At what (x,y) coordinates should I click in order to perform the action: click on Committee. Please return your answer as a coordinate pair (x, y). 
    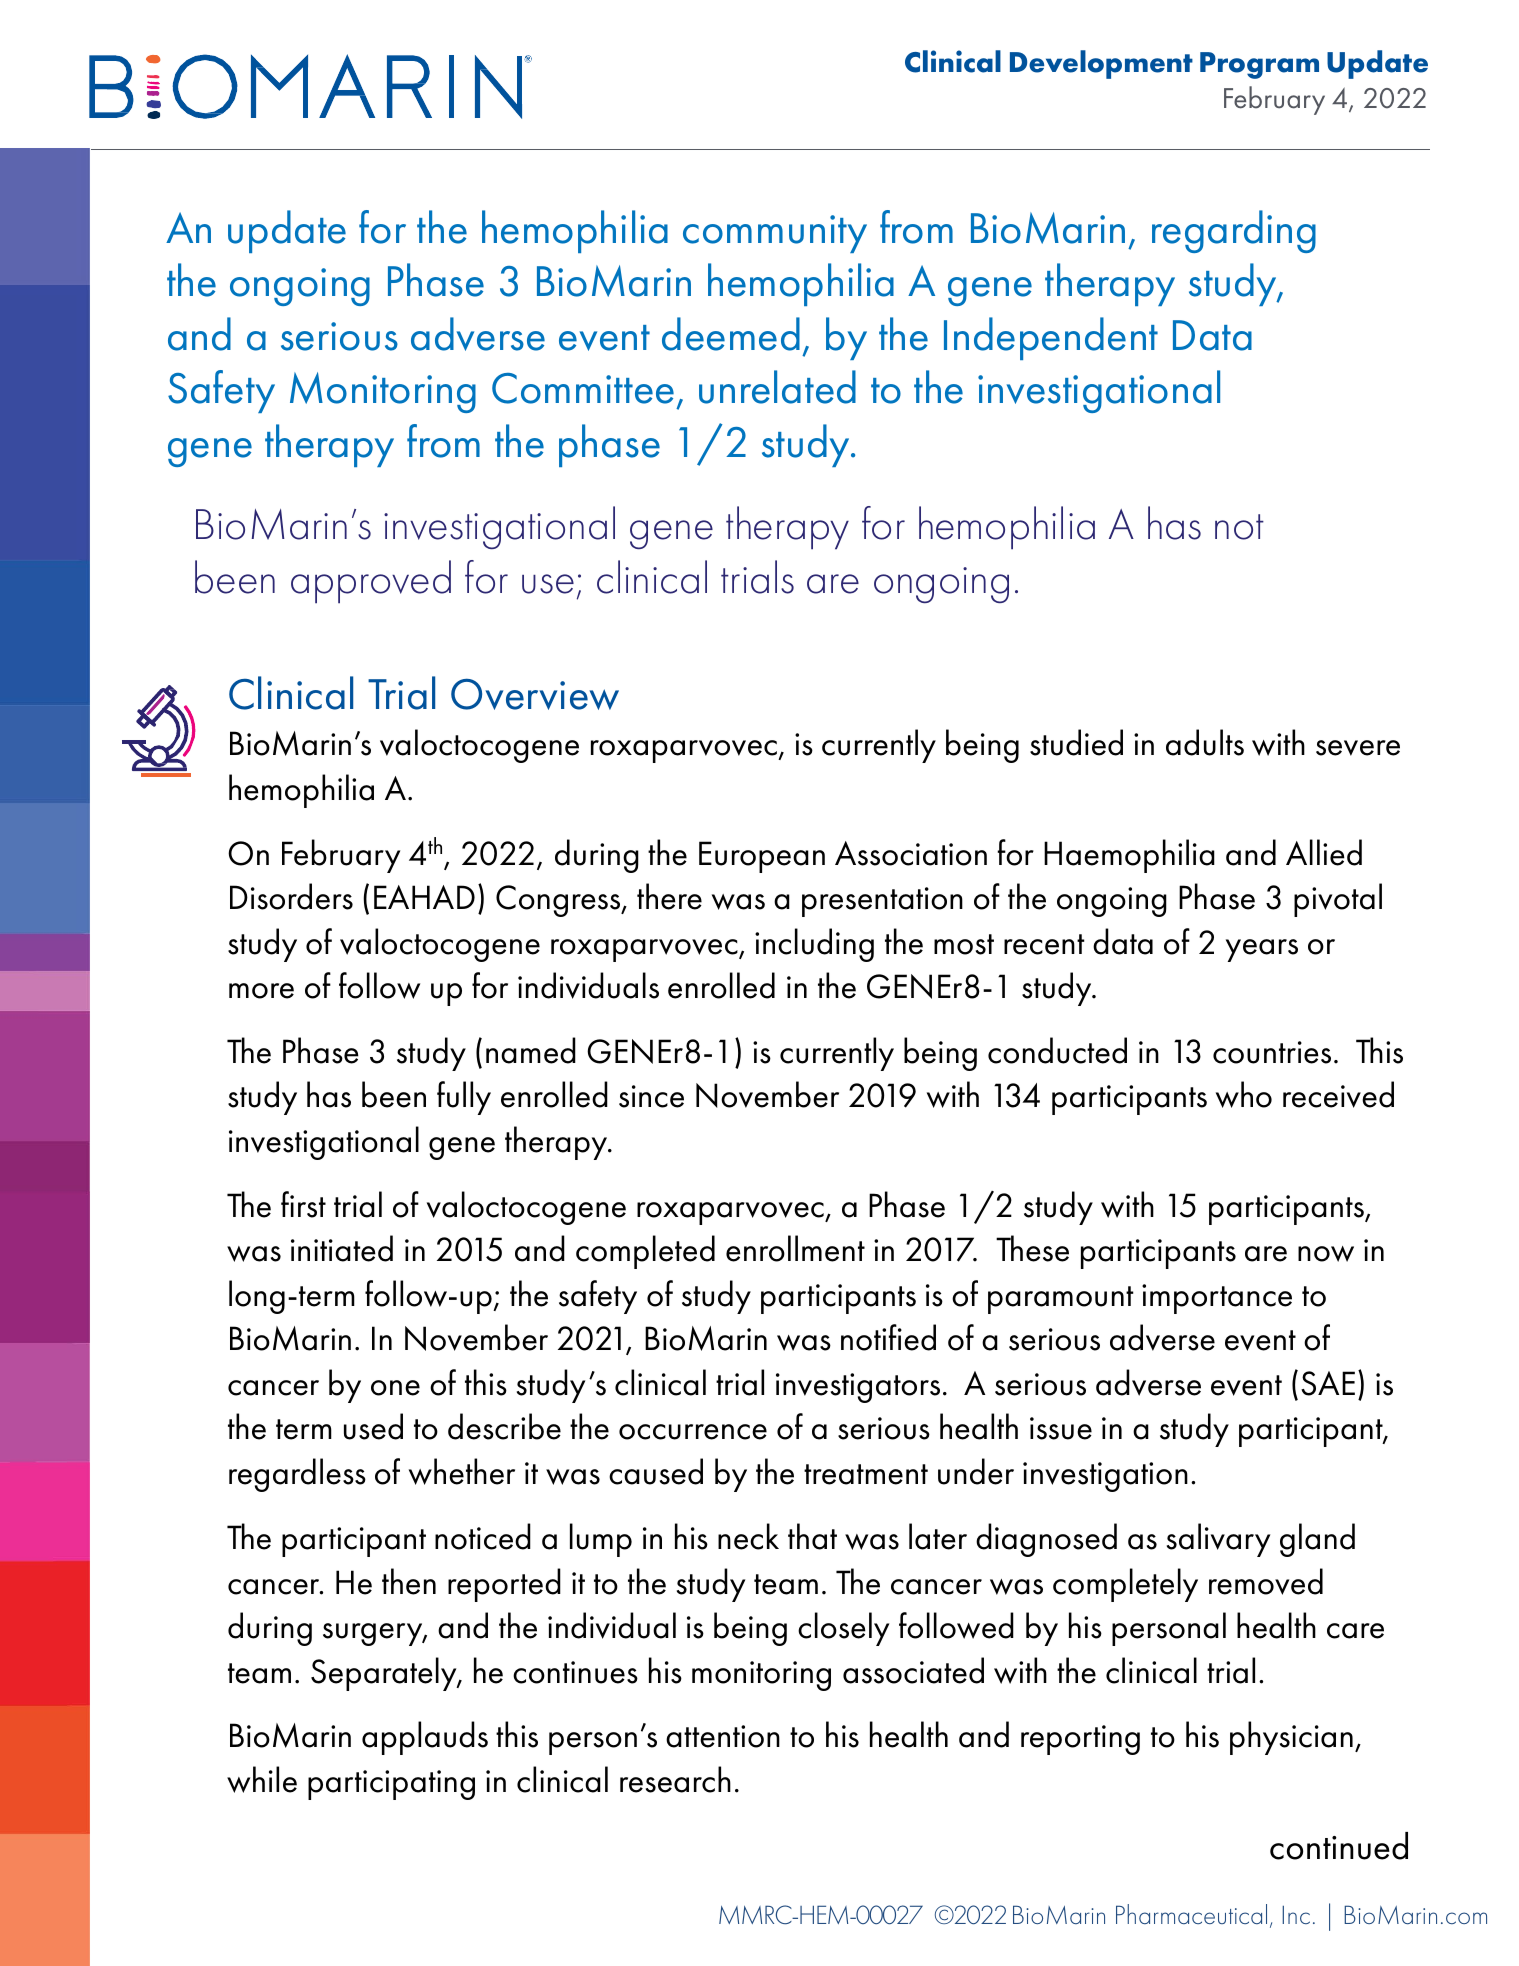
    Looking at the image, I should click on (583, 388).
